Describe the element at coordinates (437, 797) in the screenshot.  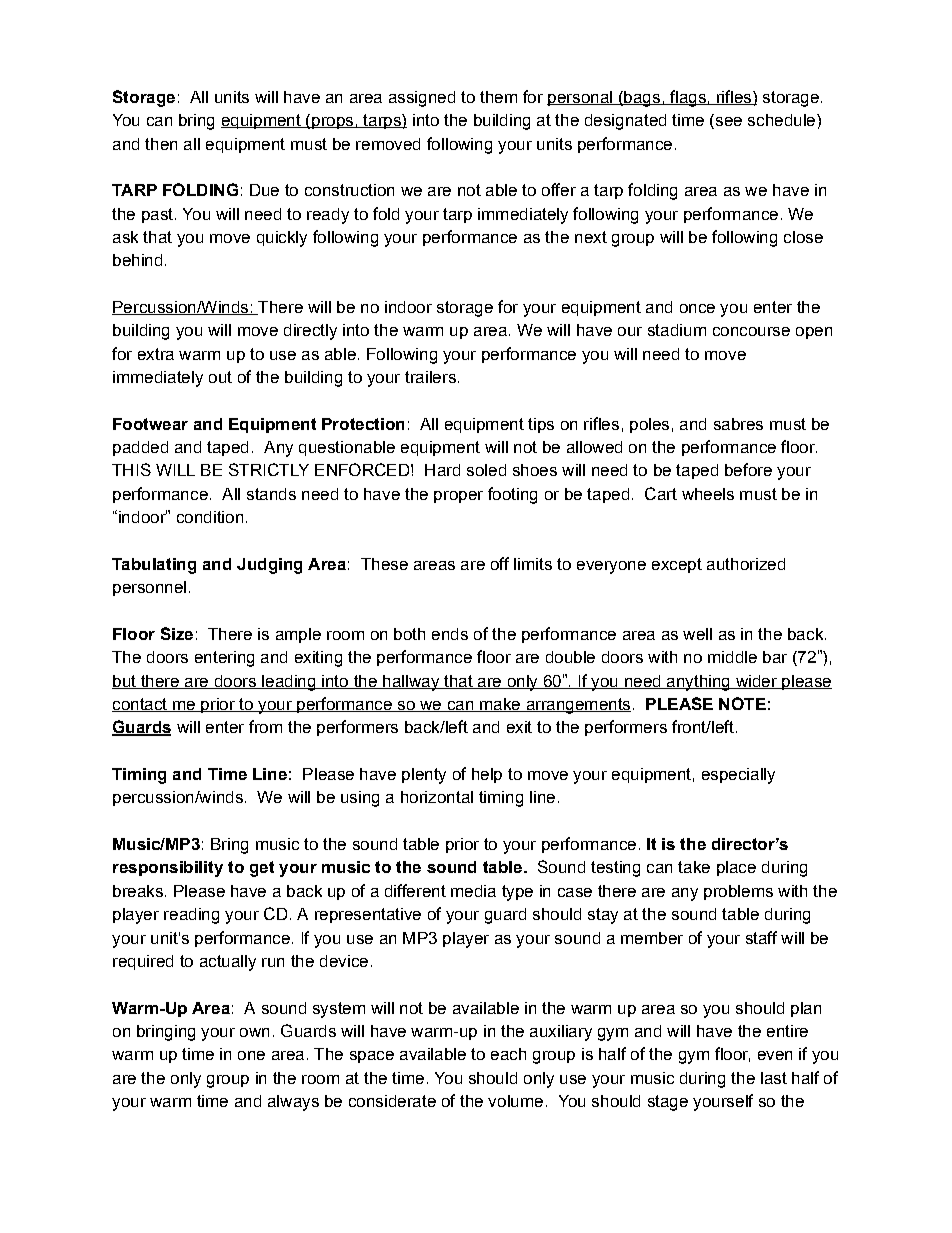
I see `horizontal` at that location.
